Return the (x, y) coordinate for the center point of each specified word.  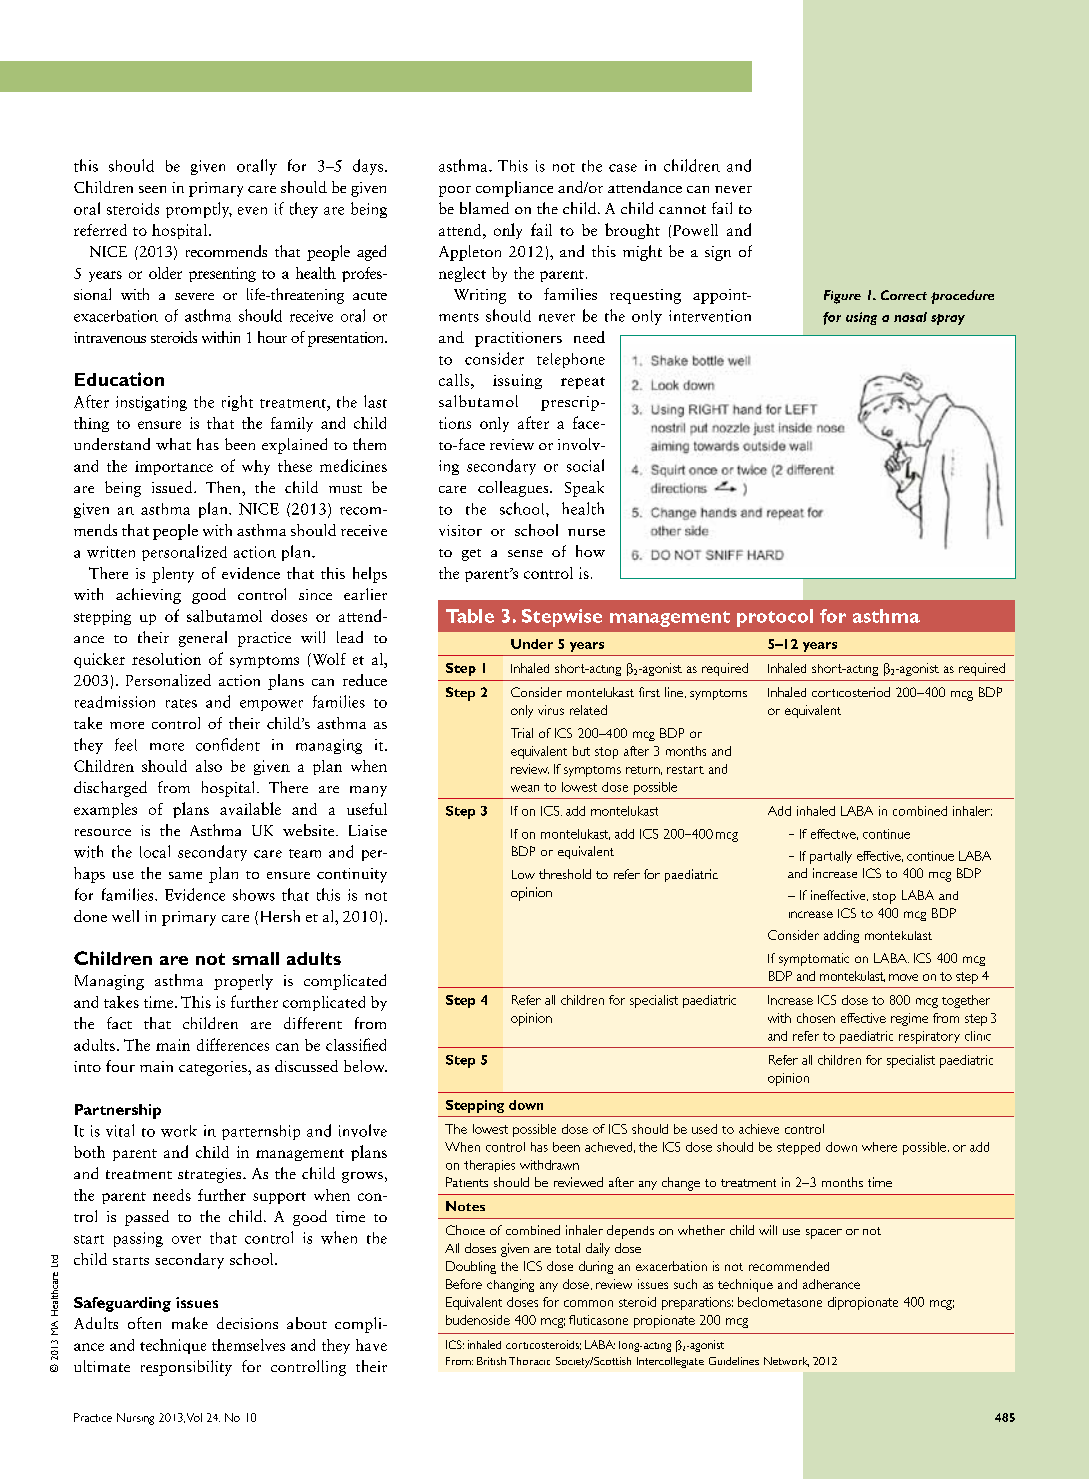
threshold (565, 874)
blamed (484, 208)
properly (243, 982)
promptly (199, 210)
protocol (775, 618)
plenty (173, 575)
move (903, 977)
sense (525, 553)
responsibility (186, 1368)
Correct (904, 295)
